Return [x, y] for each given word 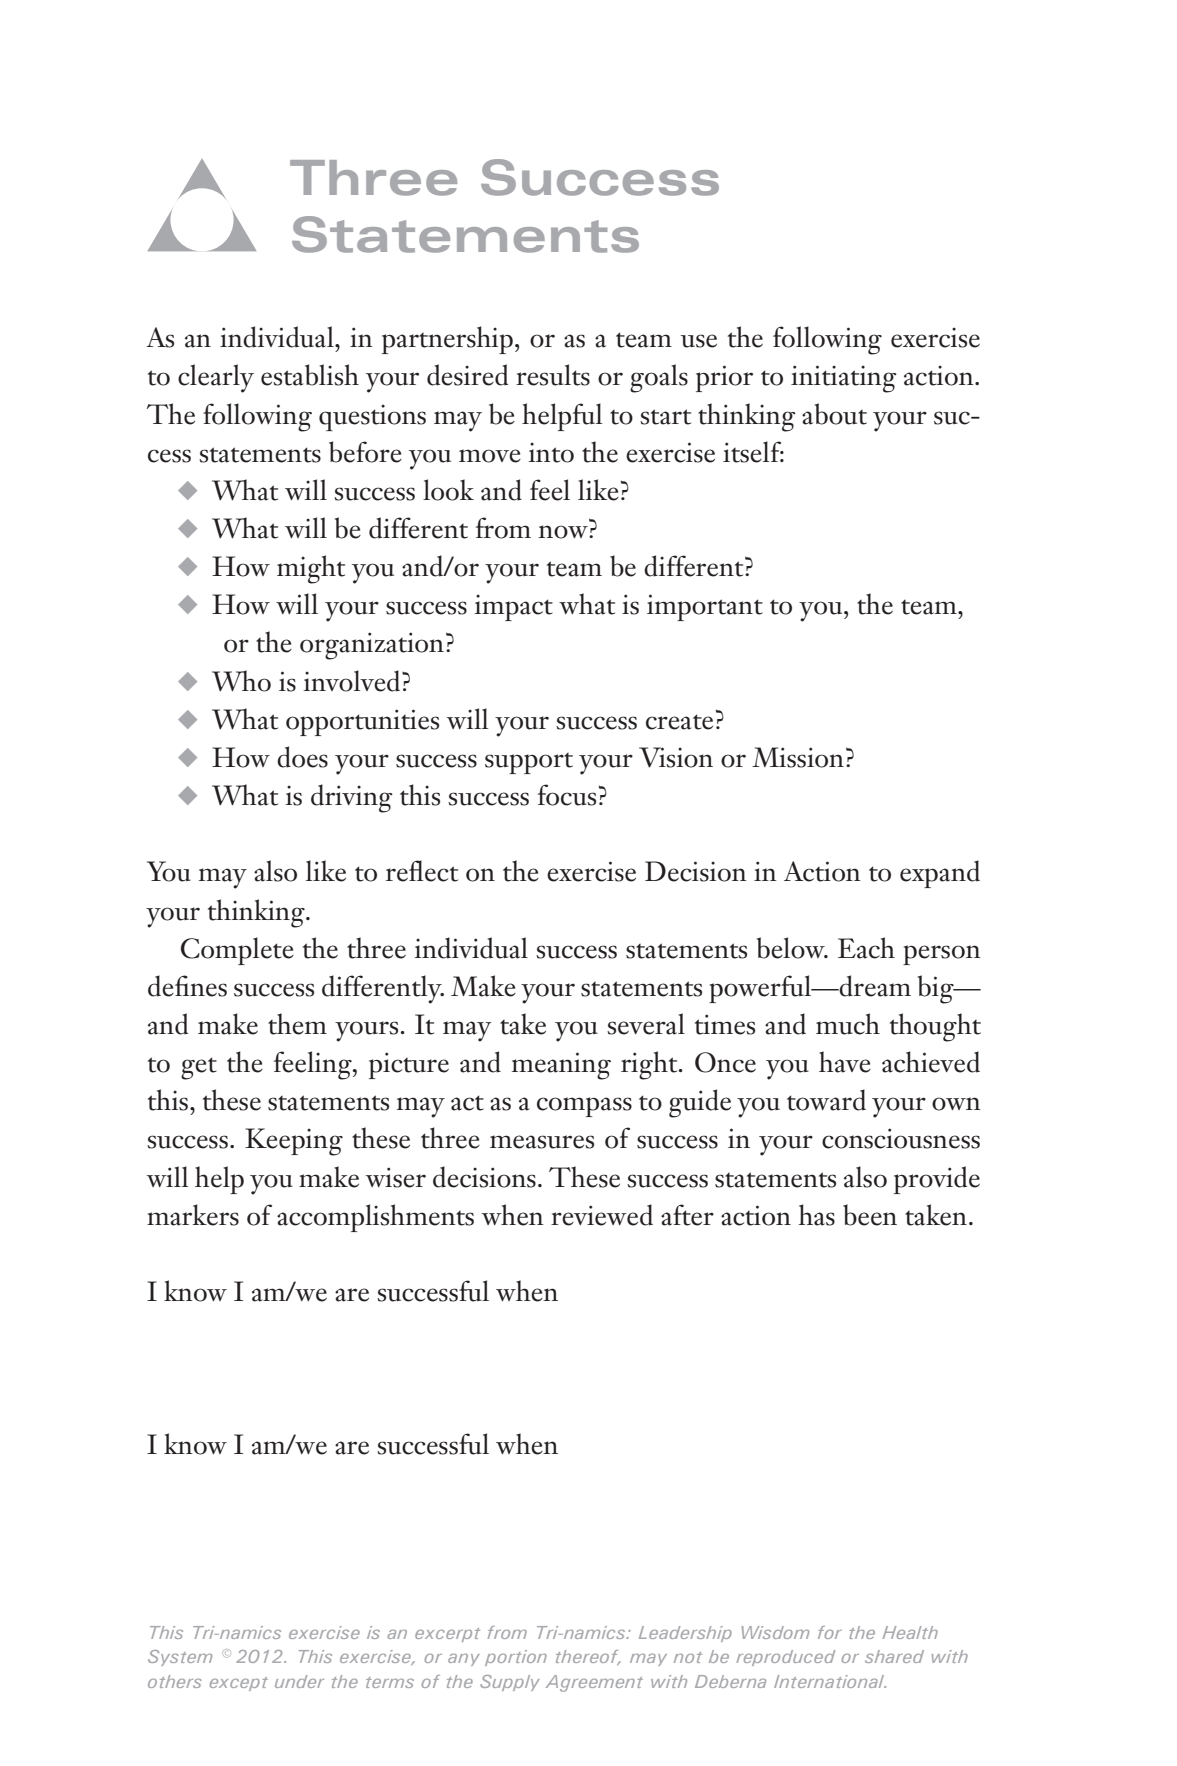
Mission [798, 757]
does [302, 757]
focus [567, 795]
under [299, 1681]
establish [310, 375]
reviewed [602, 1215]
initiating [844, 379]
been [870, 1215]
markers [193, 1215]
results [553, 375]
